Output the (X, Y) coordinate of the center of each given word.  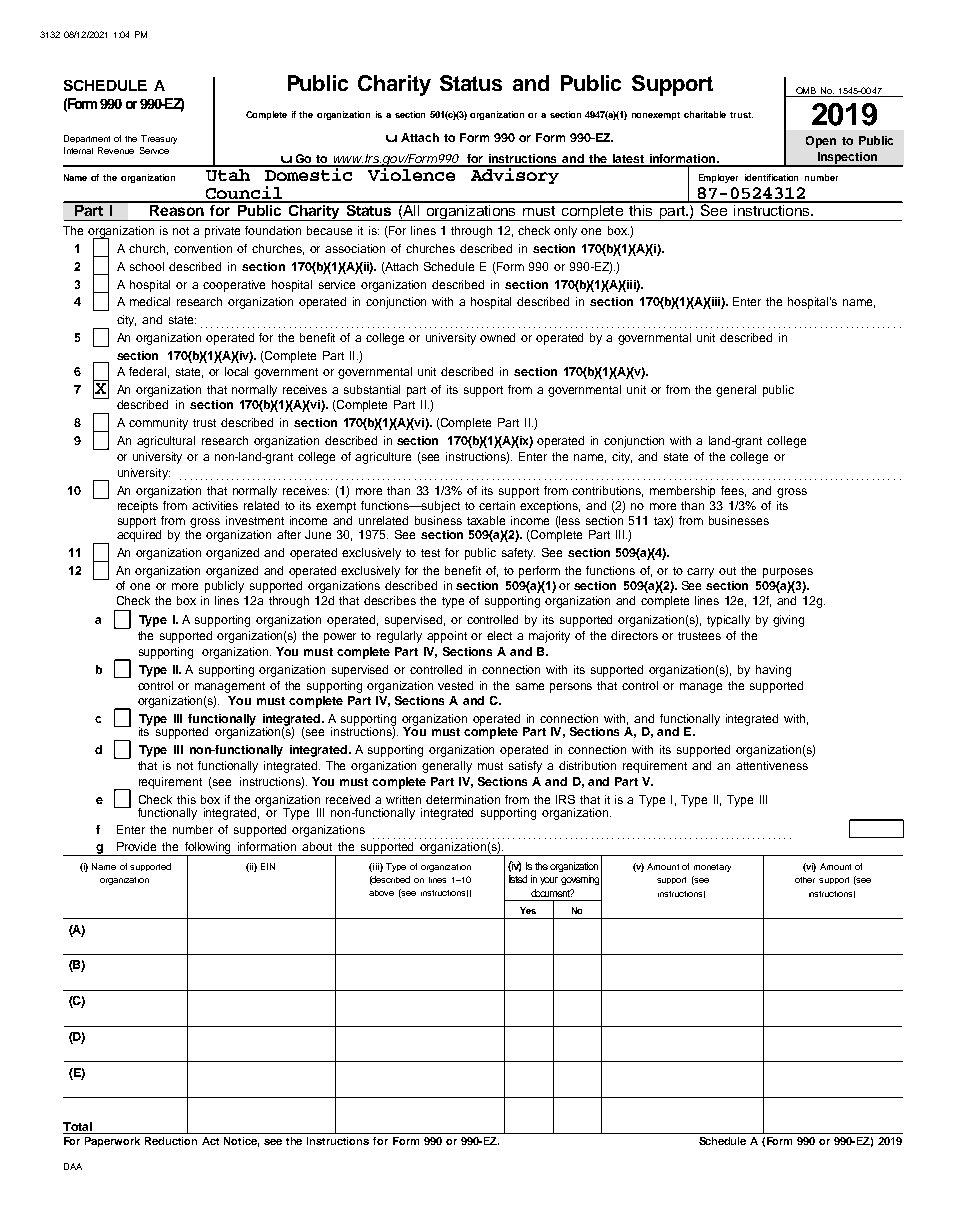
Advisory (515, 175)
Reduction (171, 1141)
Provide (136, 846)
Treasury (159, 139)
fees (733, 491)
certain (497, 505)
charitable (705, 114)
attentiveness (772, 765)
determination (463, 799)
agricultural (166, 442)
